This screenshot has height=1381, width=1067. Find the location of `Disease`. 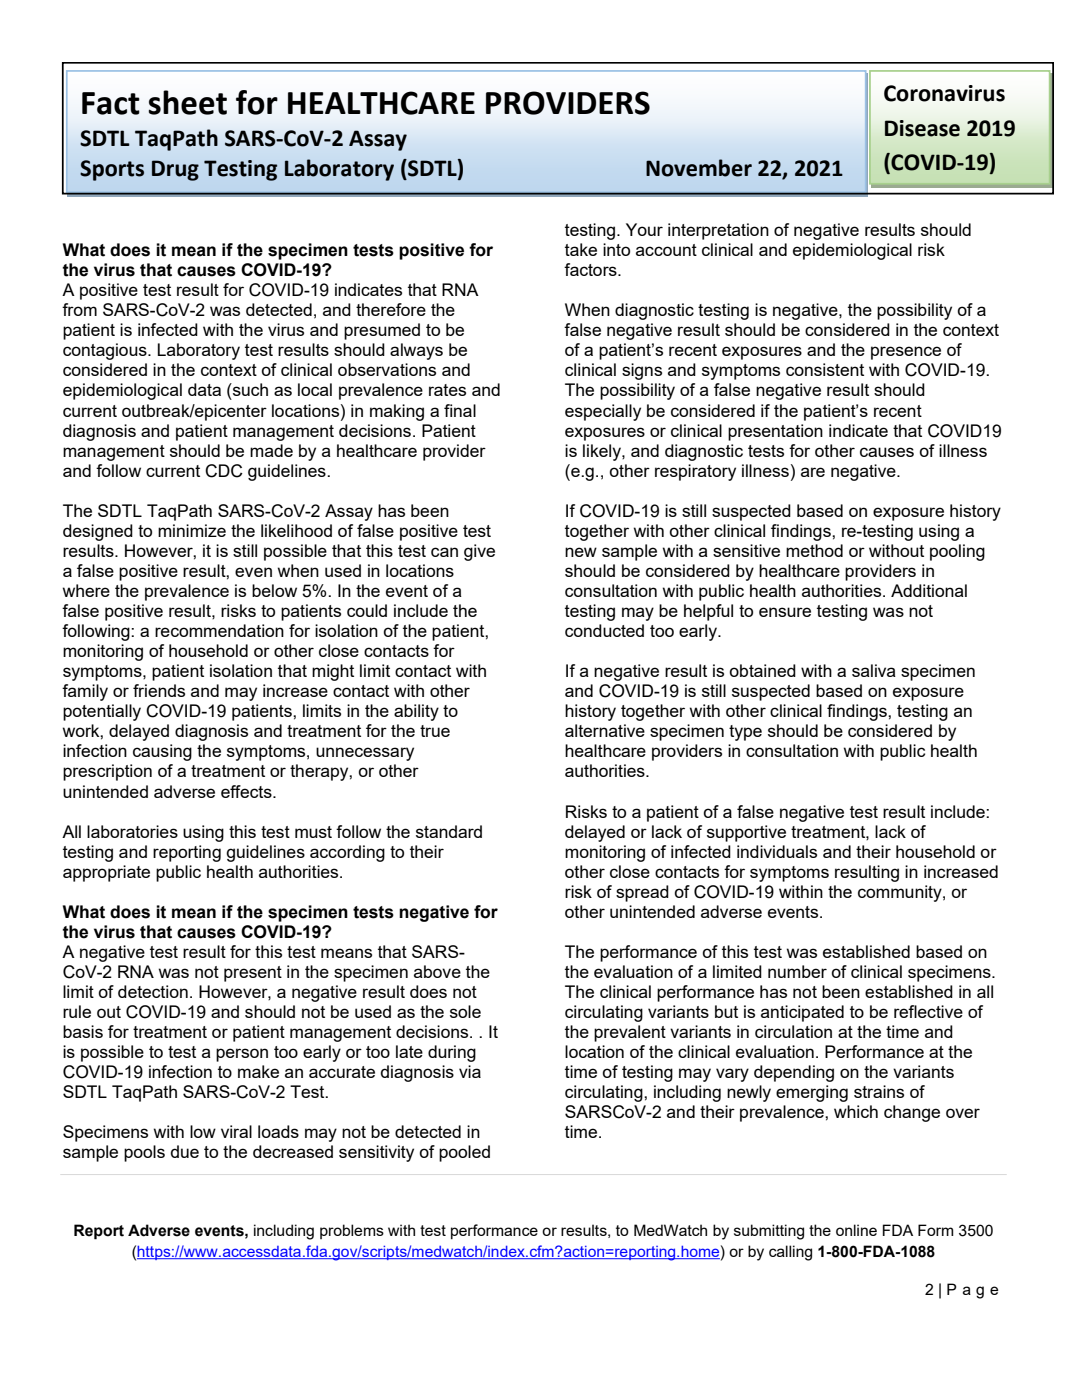

Disease is located at coordinates (922, 128).
